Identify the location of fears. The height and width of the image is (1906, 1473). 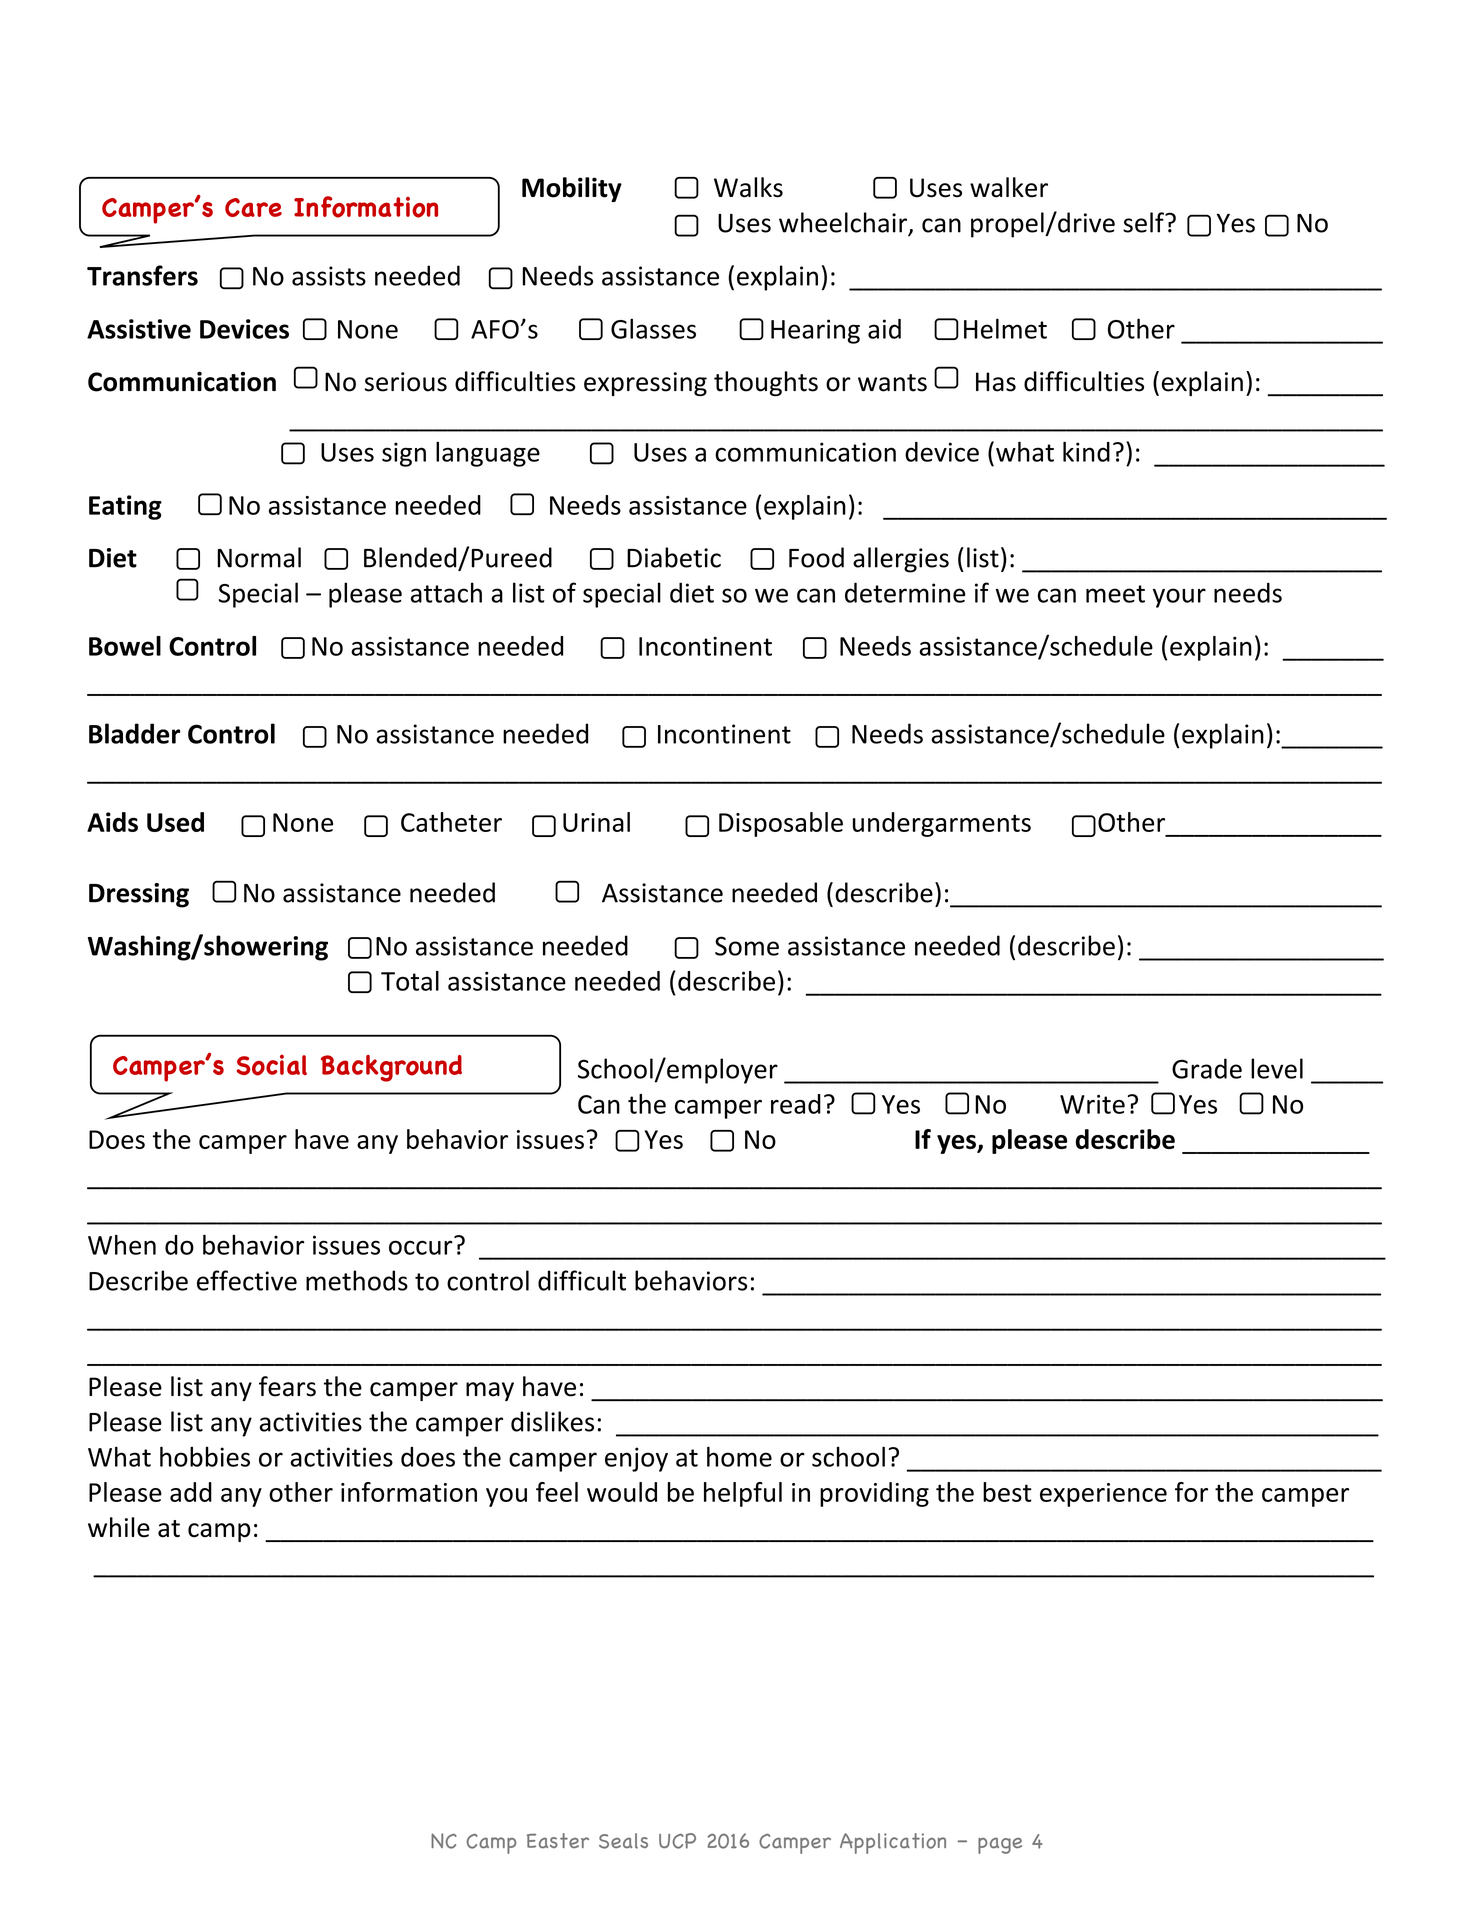
(287, 1386).
